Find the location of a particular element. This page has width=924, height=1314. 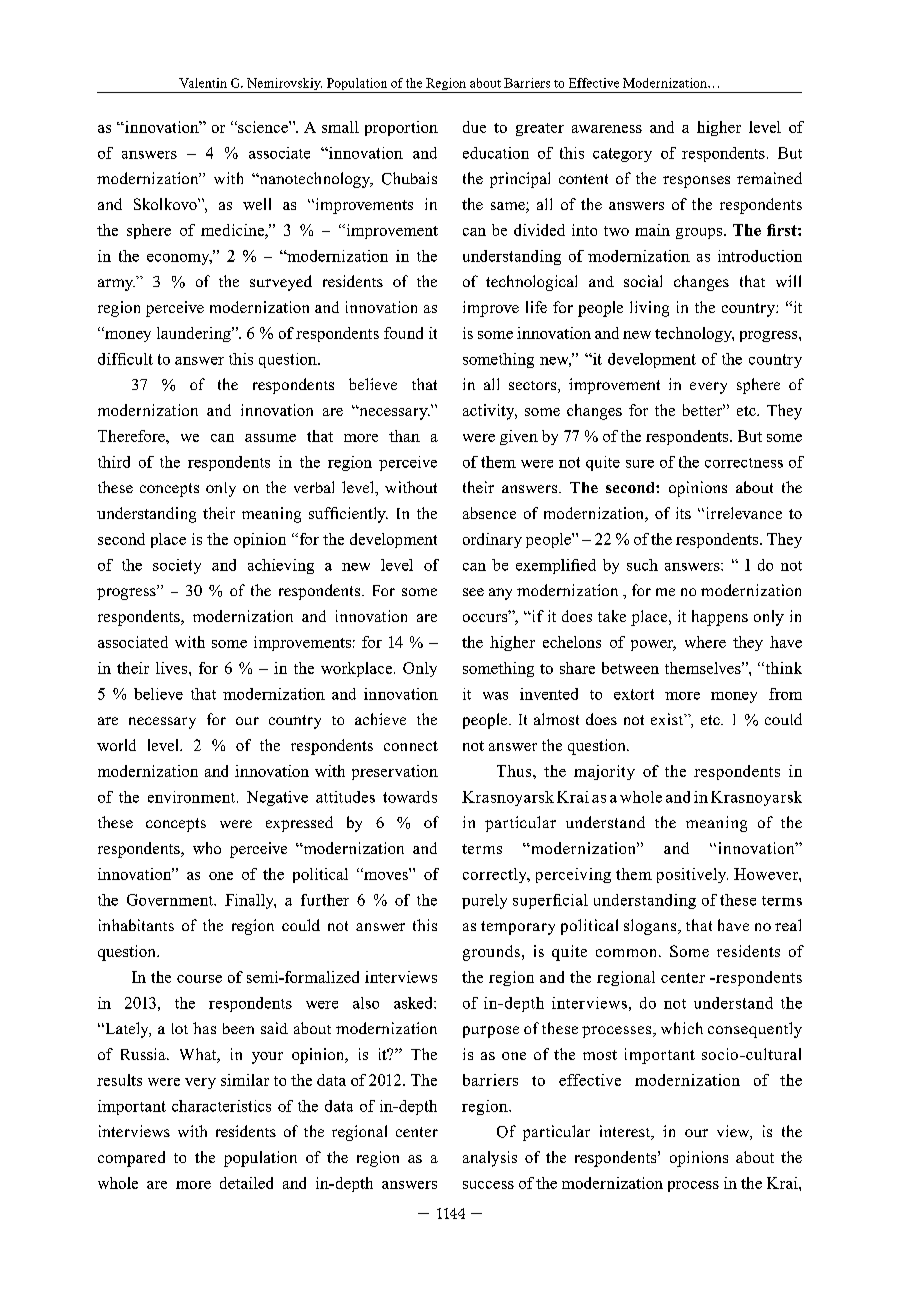

characteristics is located at coordinates (221, 1106).
